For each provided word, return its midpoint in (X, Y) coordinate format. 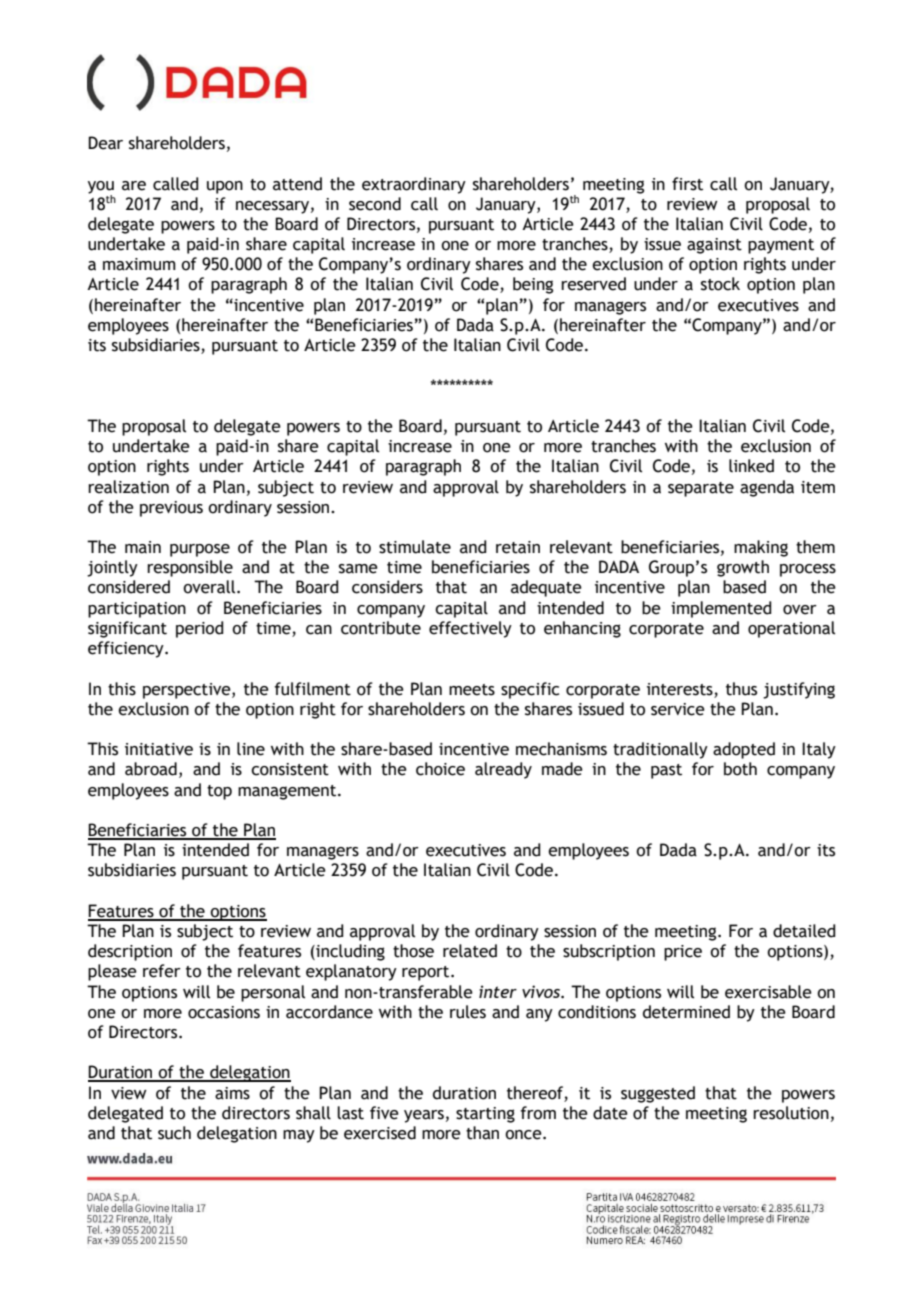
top (219, 792)
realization (128, 487)
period (200, 629)
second (375, 204)
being (533, 285)
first (687, 184)
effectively (470, 629)
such (174, 1133)
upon (225, 187)
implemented (721, 609)
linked (751, 466)
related (470, 951)
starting (485, 1115)
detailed (804, 931)
